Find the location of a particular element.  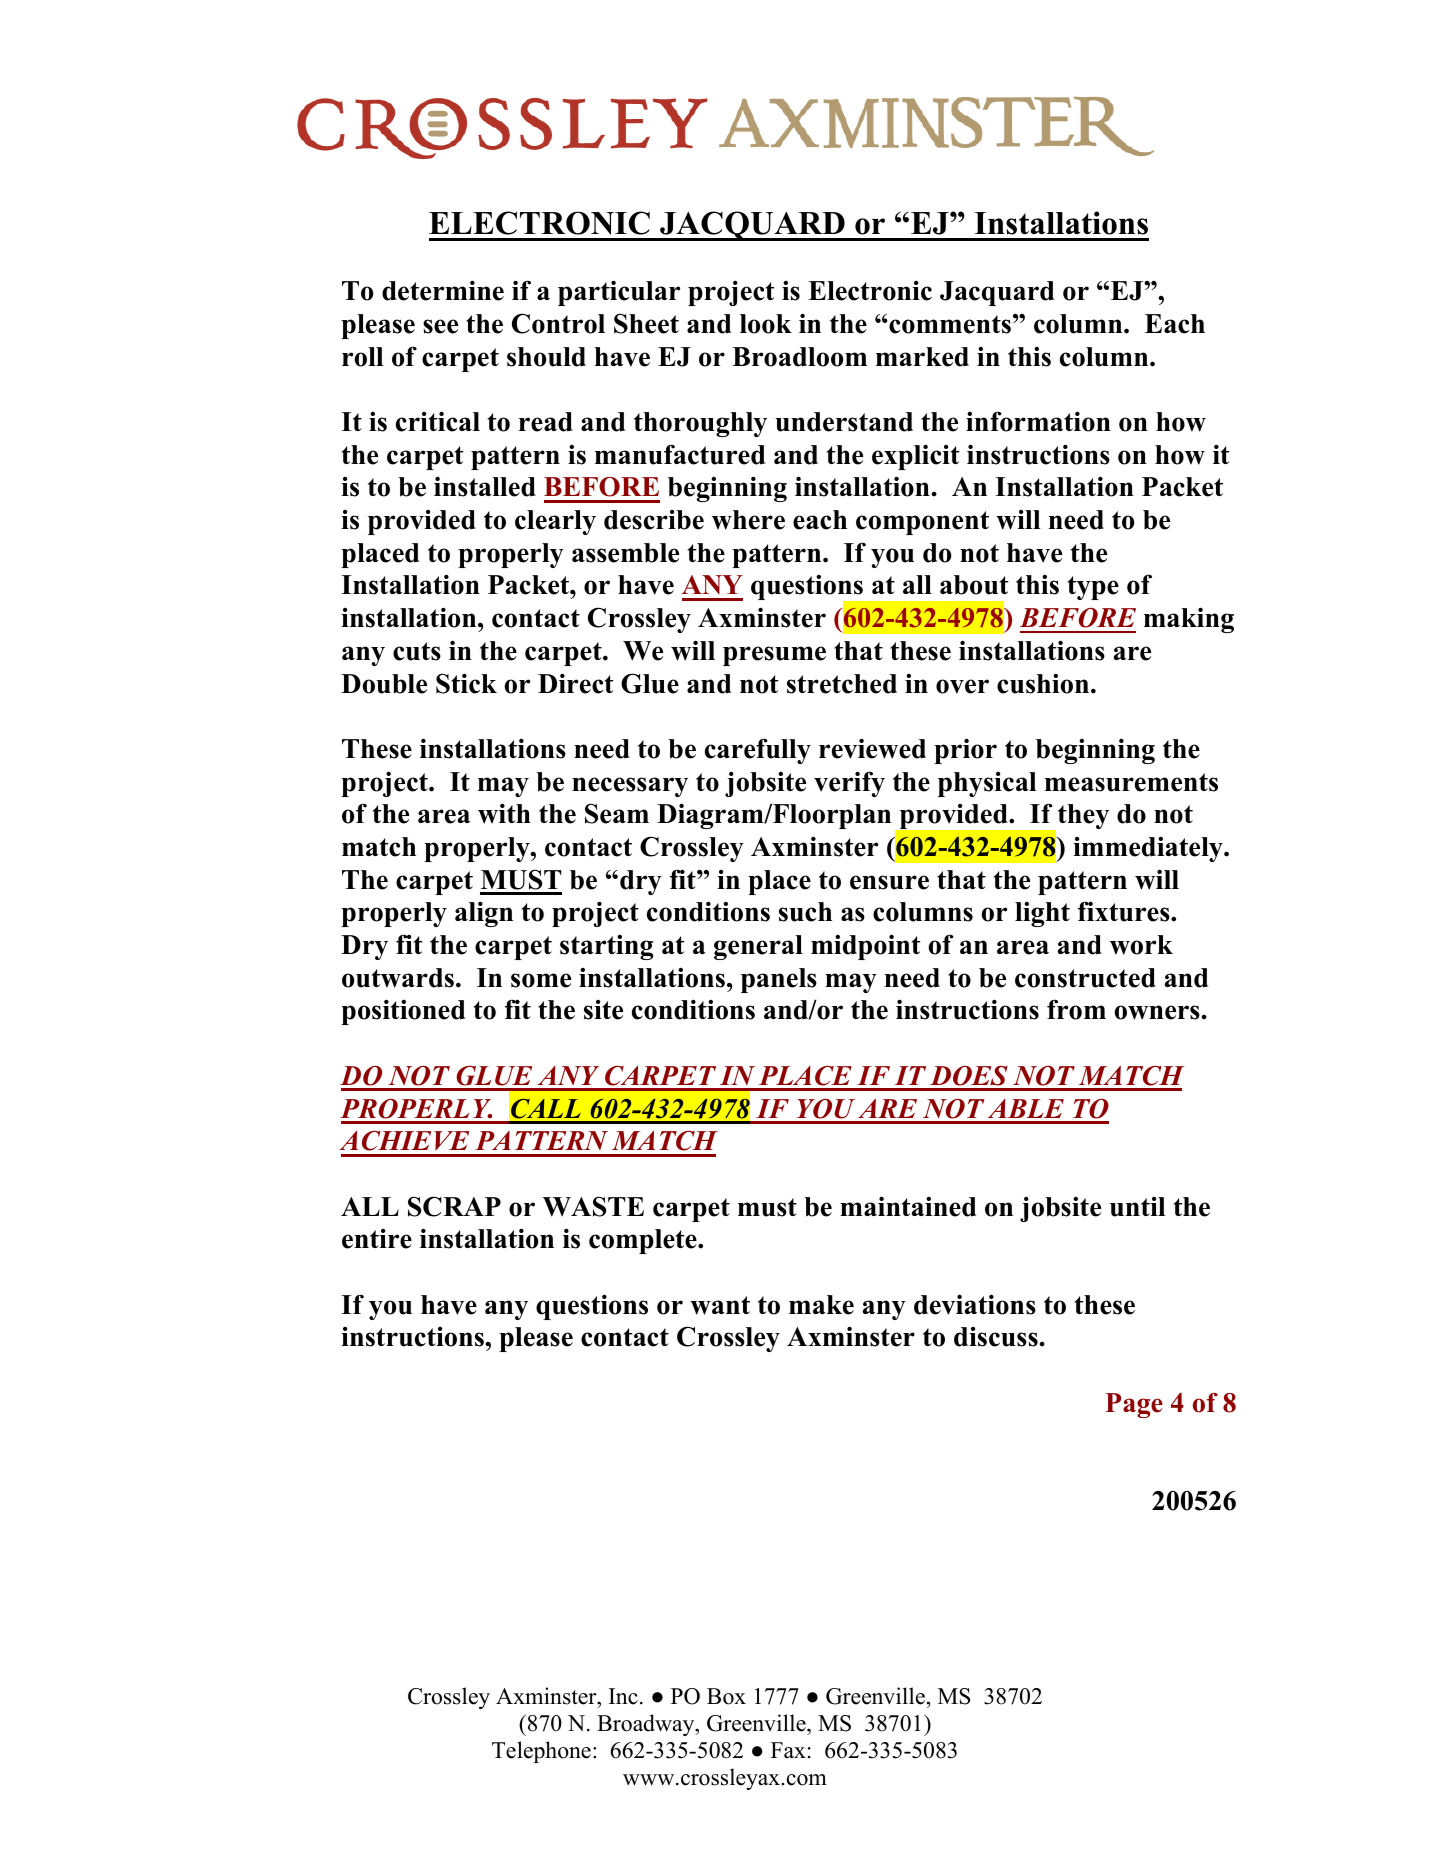

until is located at coordinates (1137, 1207).
